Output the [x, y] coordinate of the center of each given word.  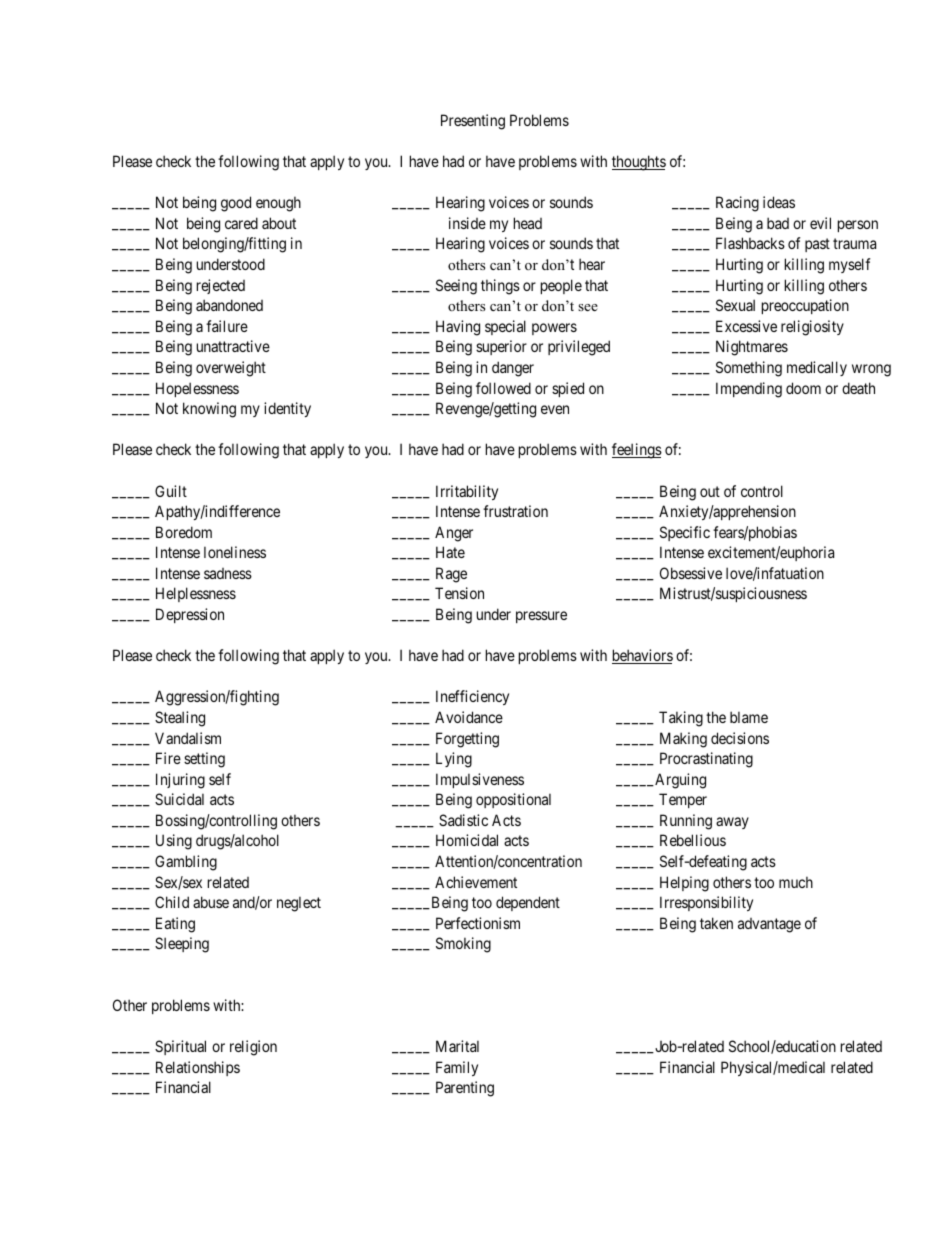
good [236, 204]
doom [803, 388]
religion [253, 1048]
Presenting [473, 122]
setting [204, 760]
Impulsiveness [480, 780]
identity [287, 409]
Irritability [467, 492]
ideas [779, 202]
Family [457, 1068]
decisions [740, 738]
